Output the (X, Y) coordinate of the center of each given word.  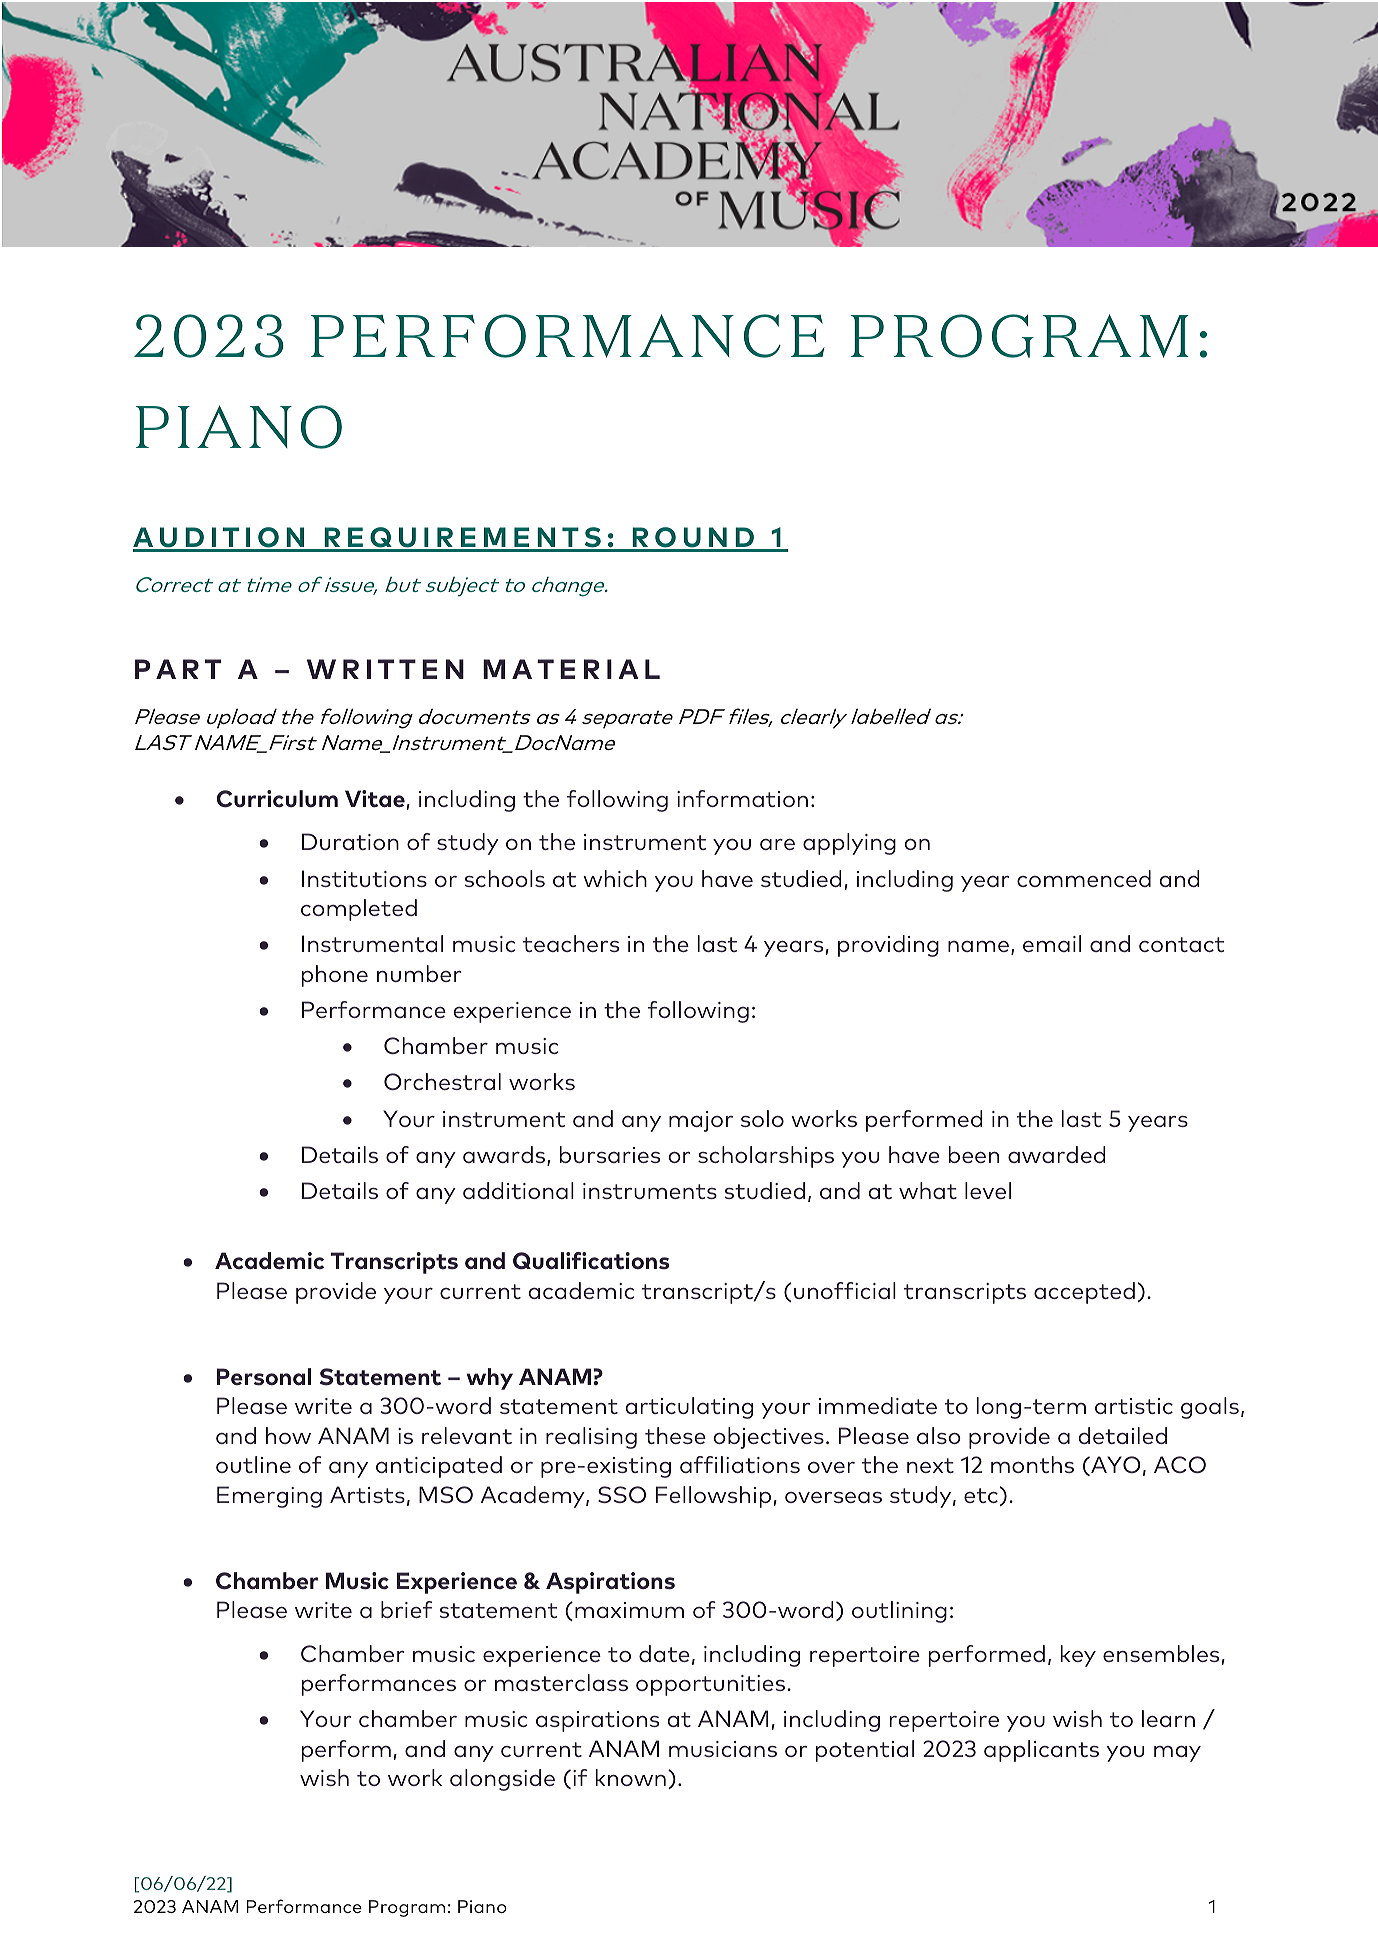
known (631, 1777)
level (988, 1190)
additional (518, 1190)
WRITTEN (385, 669)
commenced (1084, 878)
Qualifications (591, 1261)
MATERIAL (571, 669)
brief (406, 1609)
